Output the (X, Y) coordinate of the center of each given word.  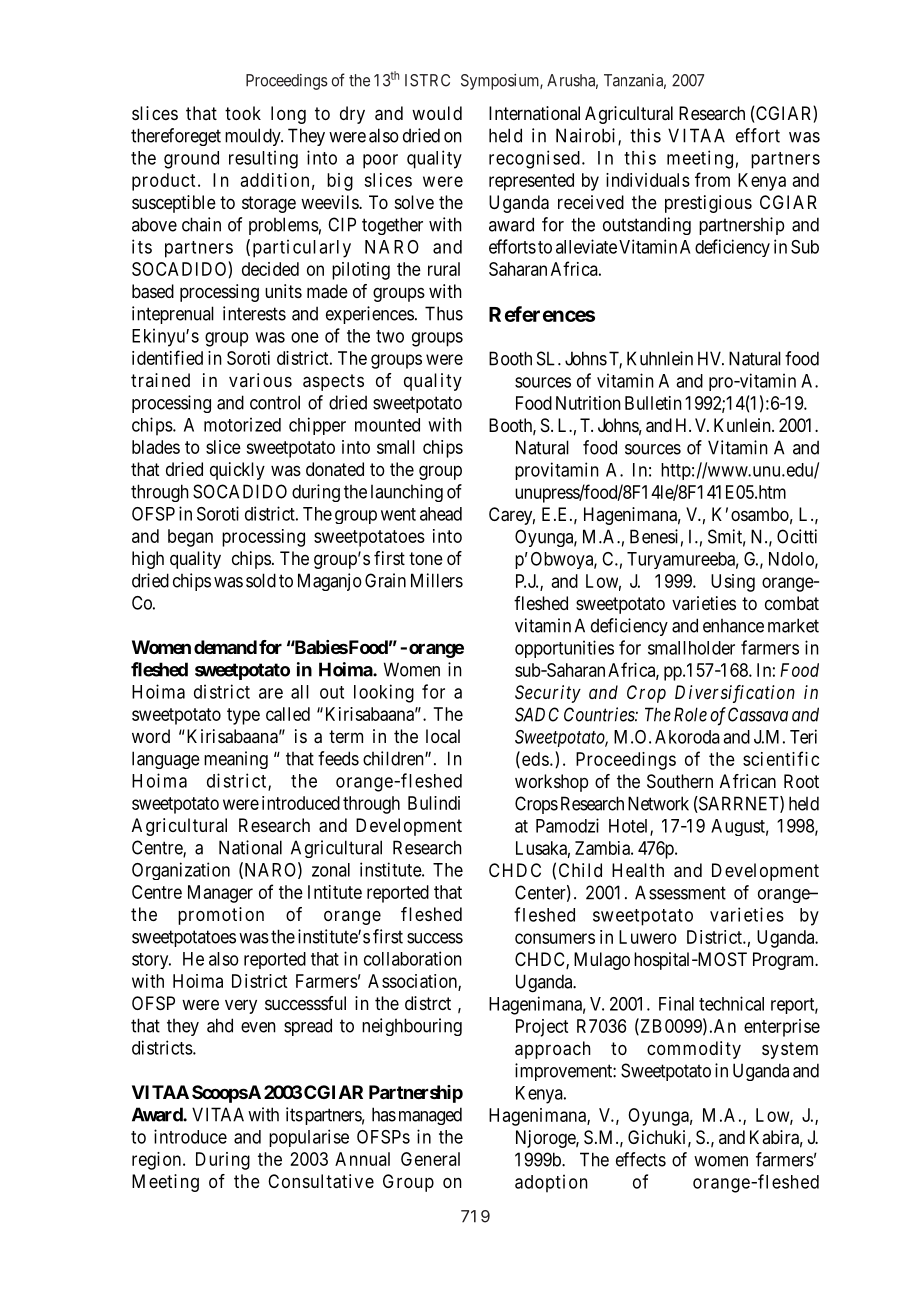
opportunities (564, 649)
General (430, 1159)
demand (225, 647)
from (712, 179)
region (158, 1161)
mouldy (254, 137)
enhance (733, 626)
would (437, 113)
